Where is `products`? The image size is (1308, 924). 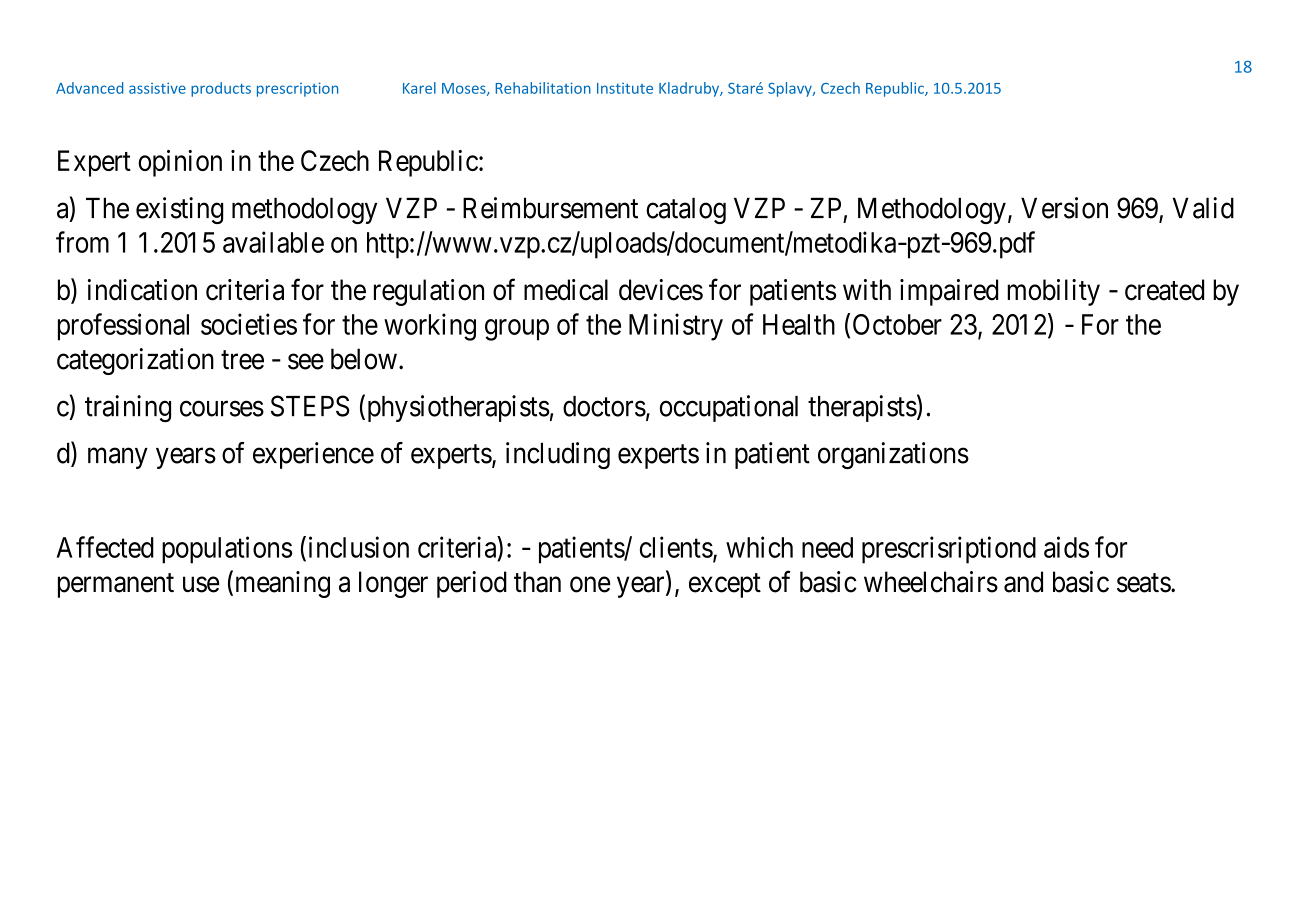 products is located at coordinates (221, 89).
